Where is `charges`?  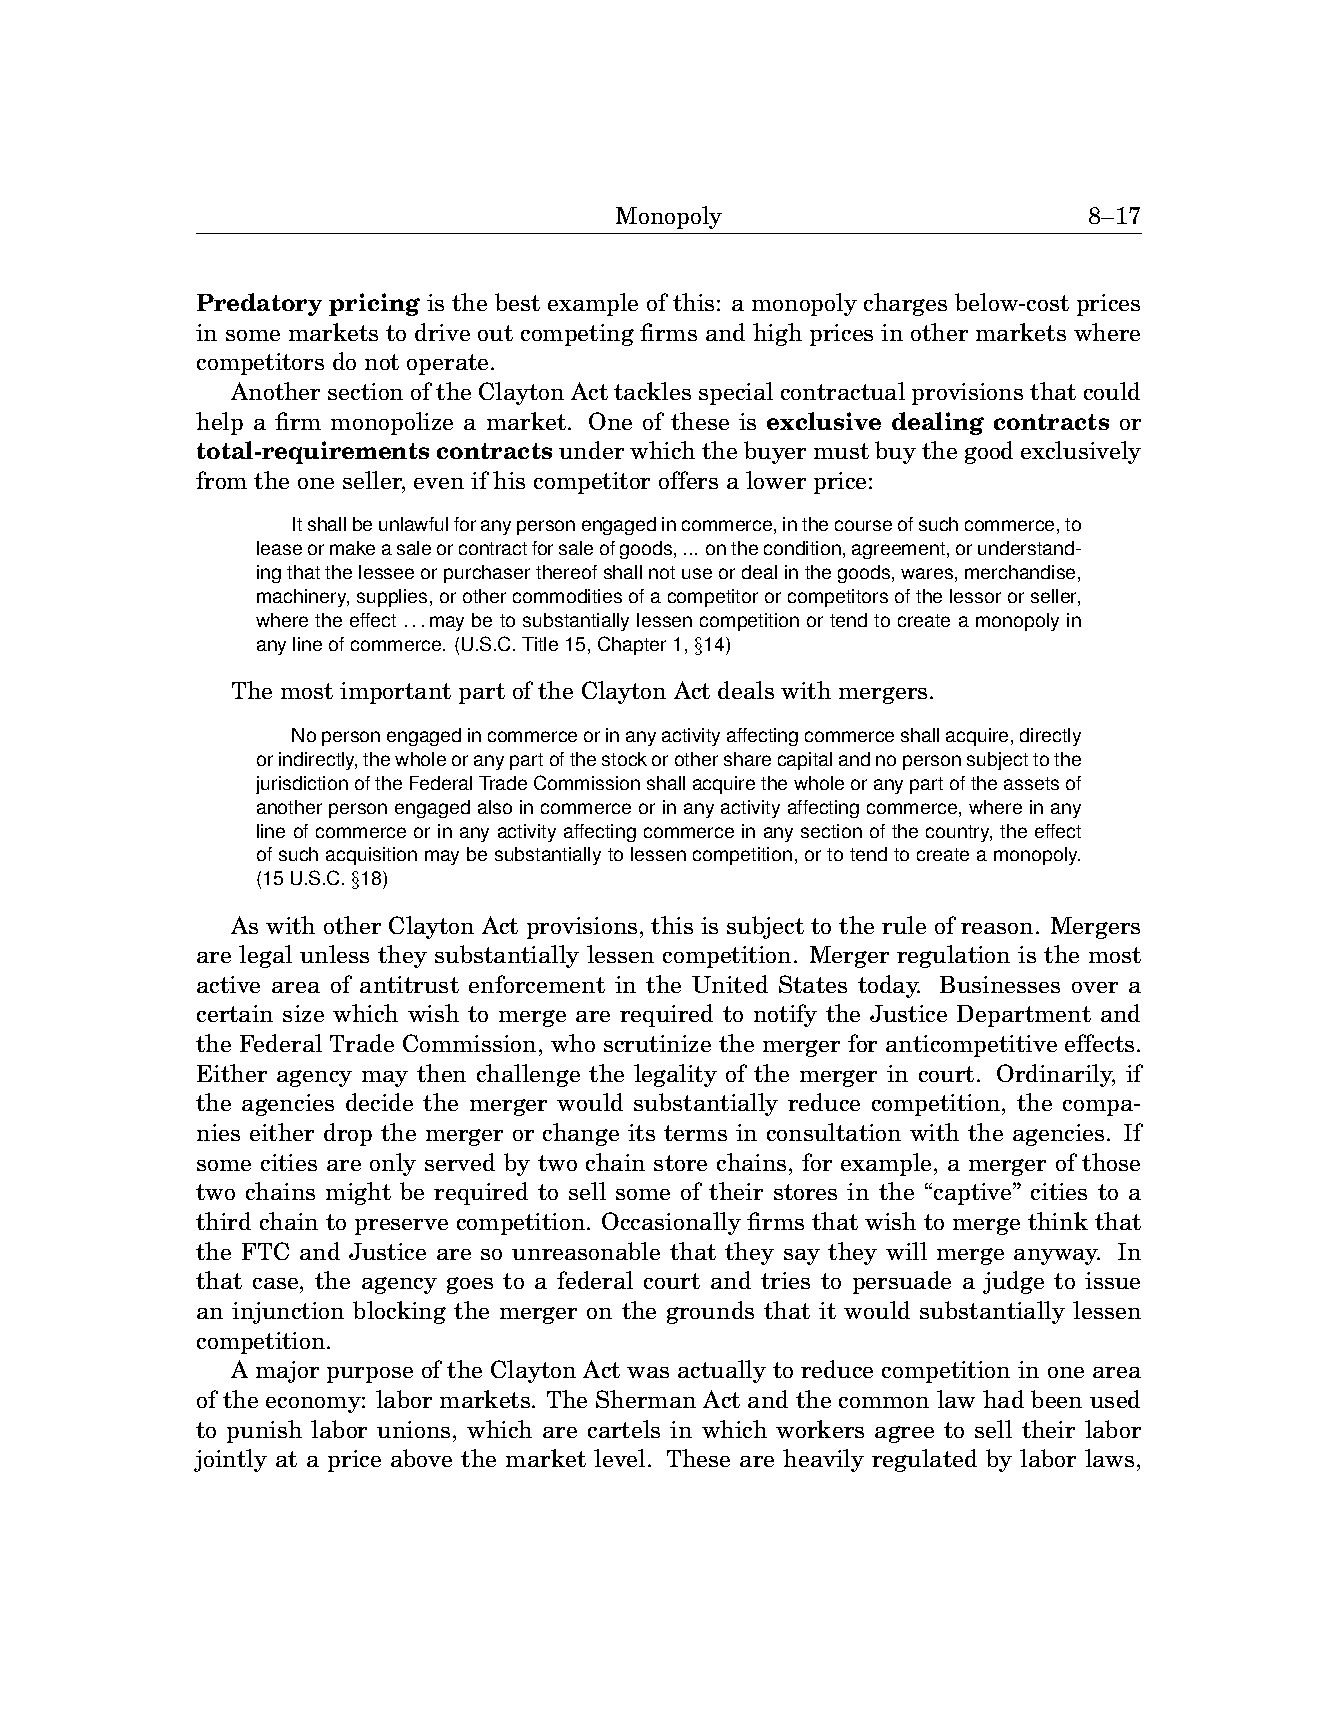
charges is located at coordinates (905, 304).
